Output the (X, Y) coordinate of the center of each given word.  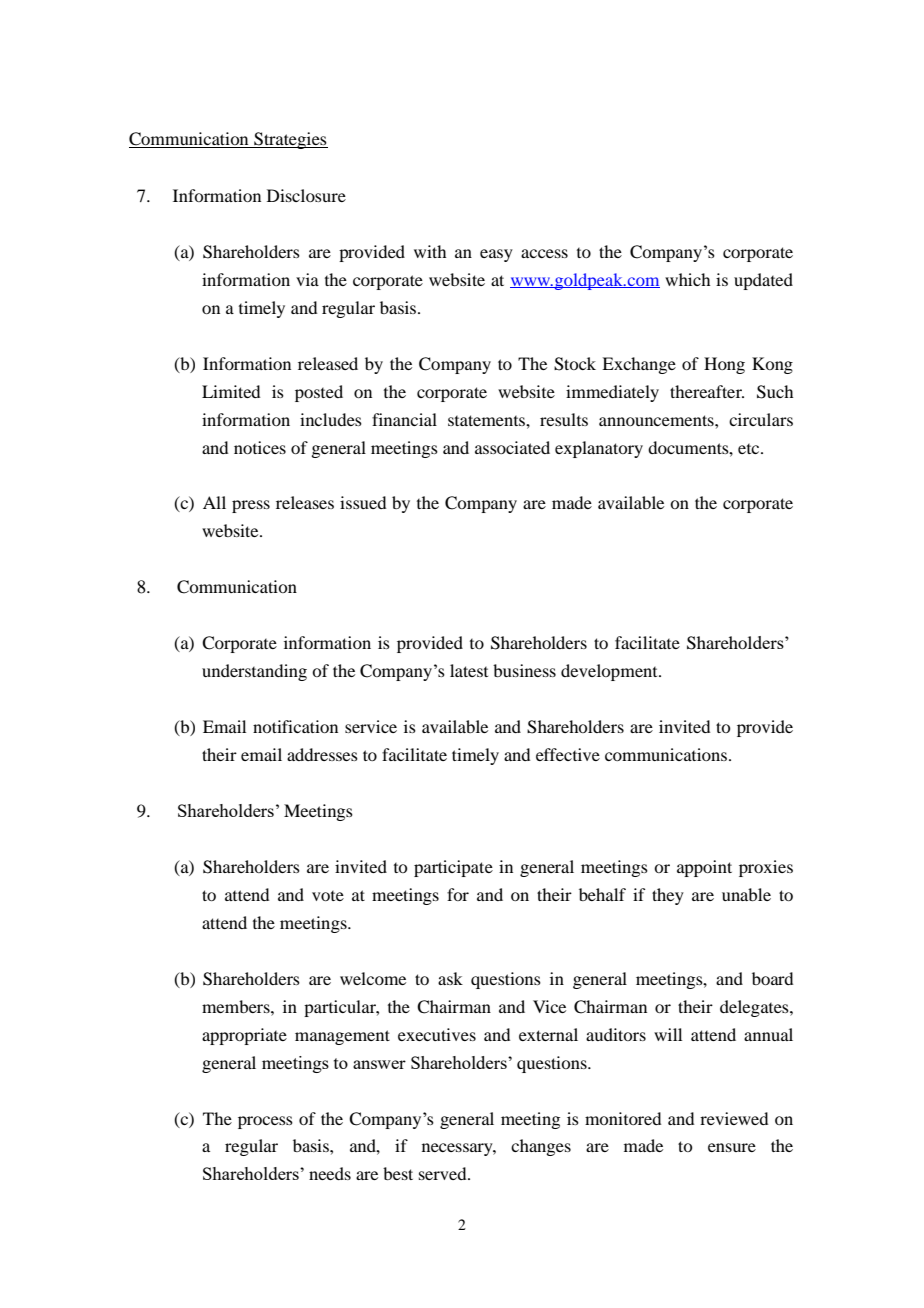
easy (496, 255)
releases (305, 502)
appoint (704, 868)
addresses (322, 754)
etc (750, 449)
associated (512, 447)
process (265, 1122)
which (687, 279)
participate (453, 868)
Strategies (290, 140)
